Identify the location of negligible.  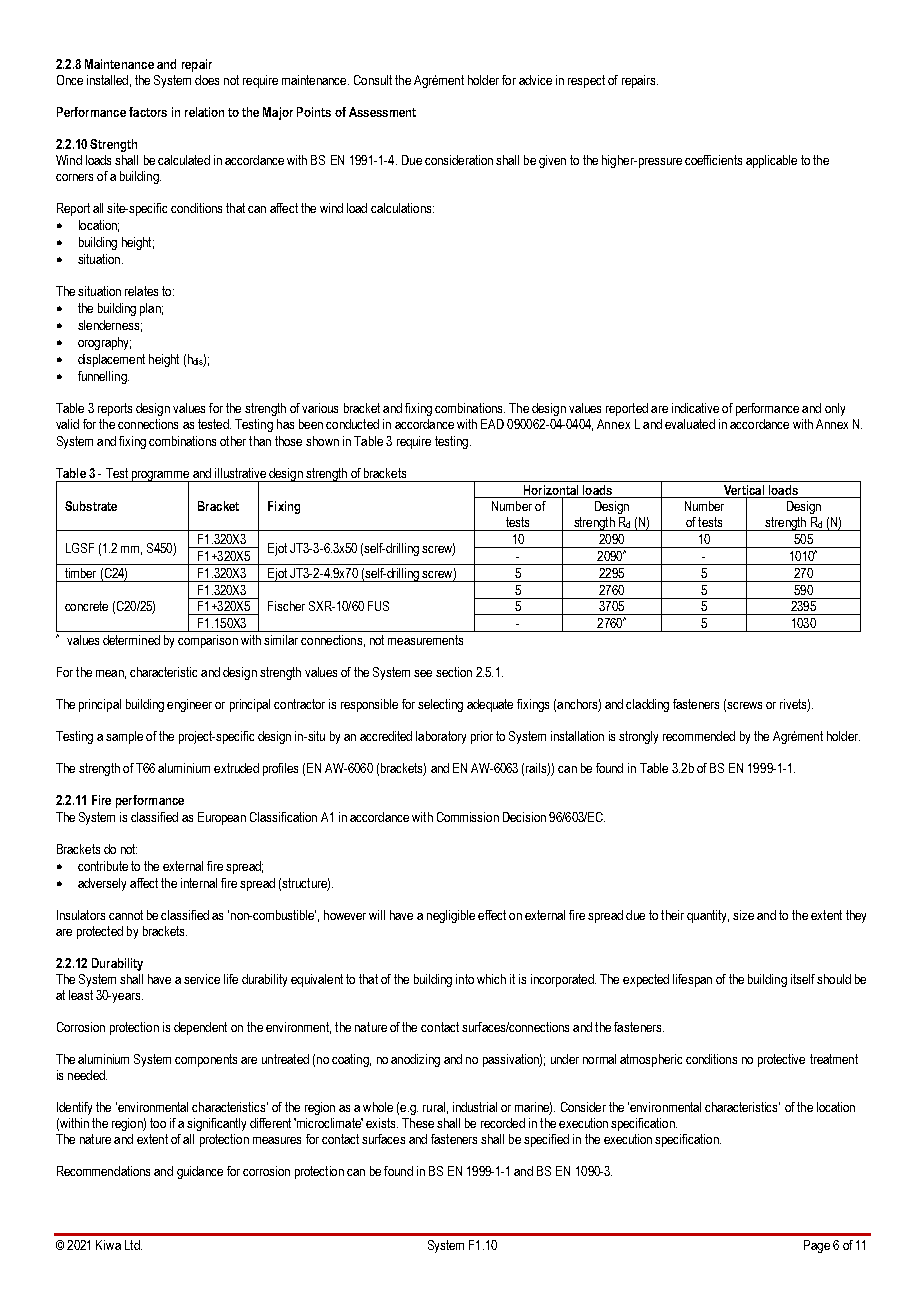
(451, 916).
